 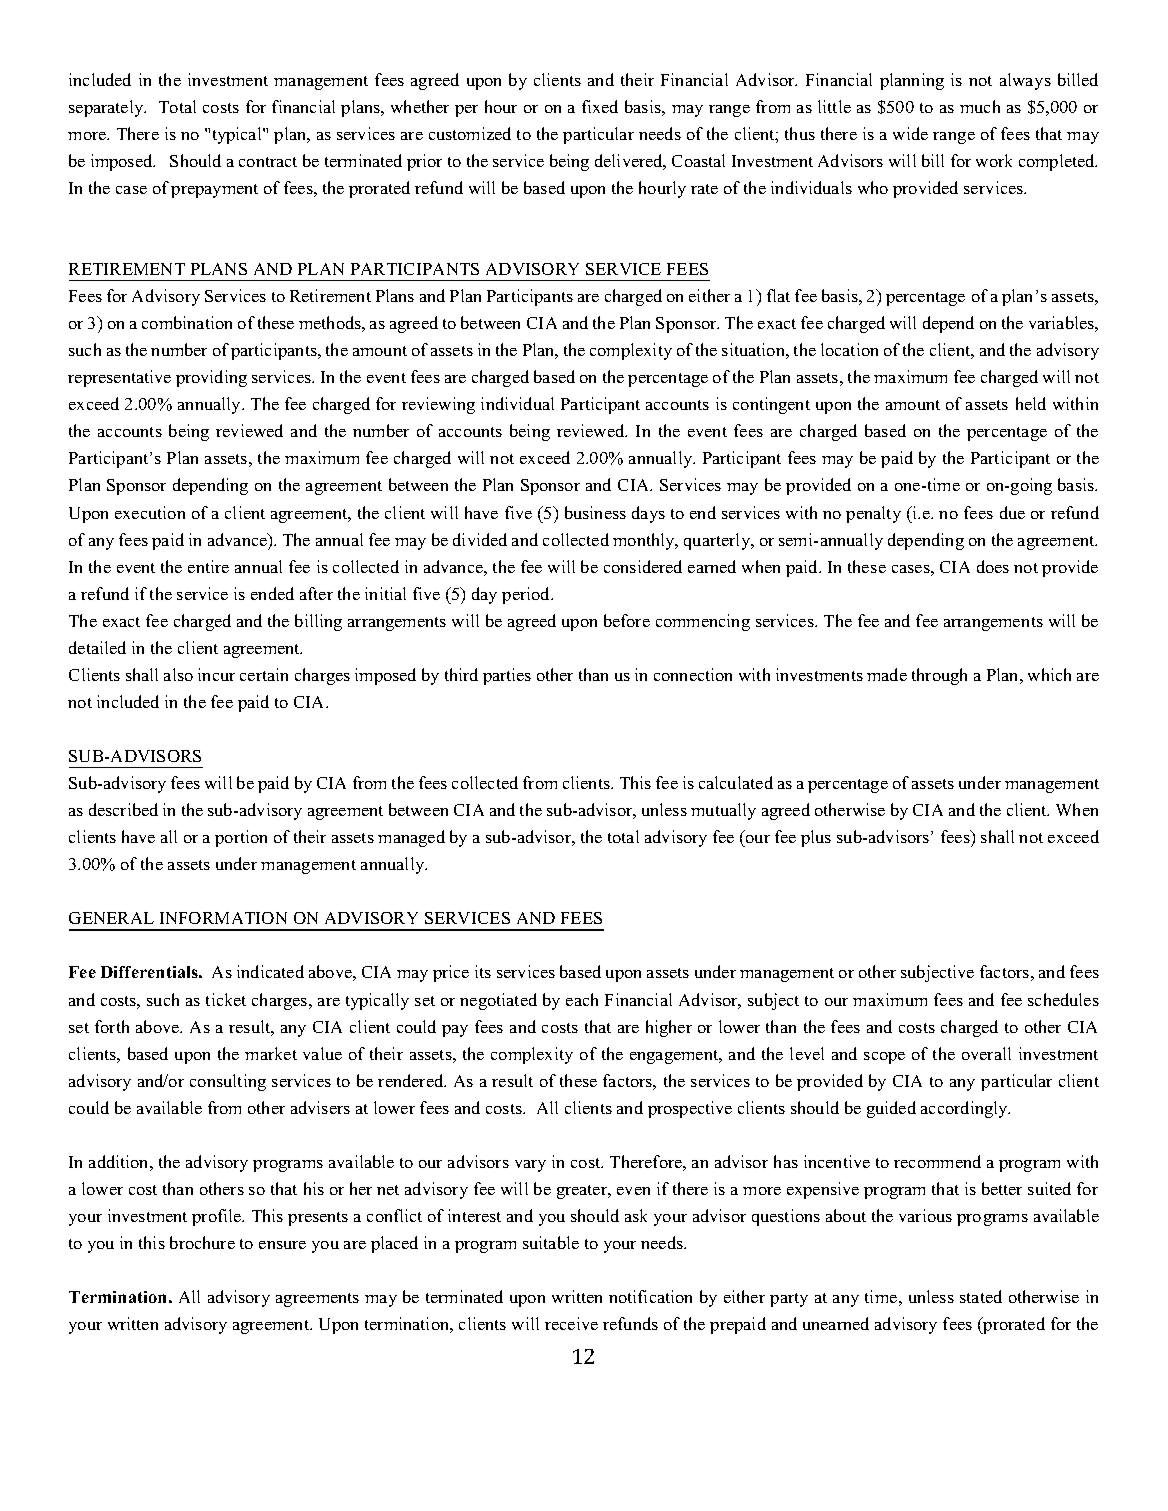 I want to click on incur, so click(x=216, y=674).
